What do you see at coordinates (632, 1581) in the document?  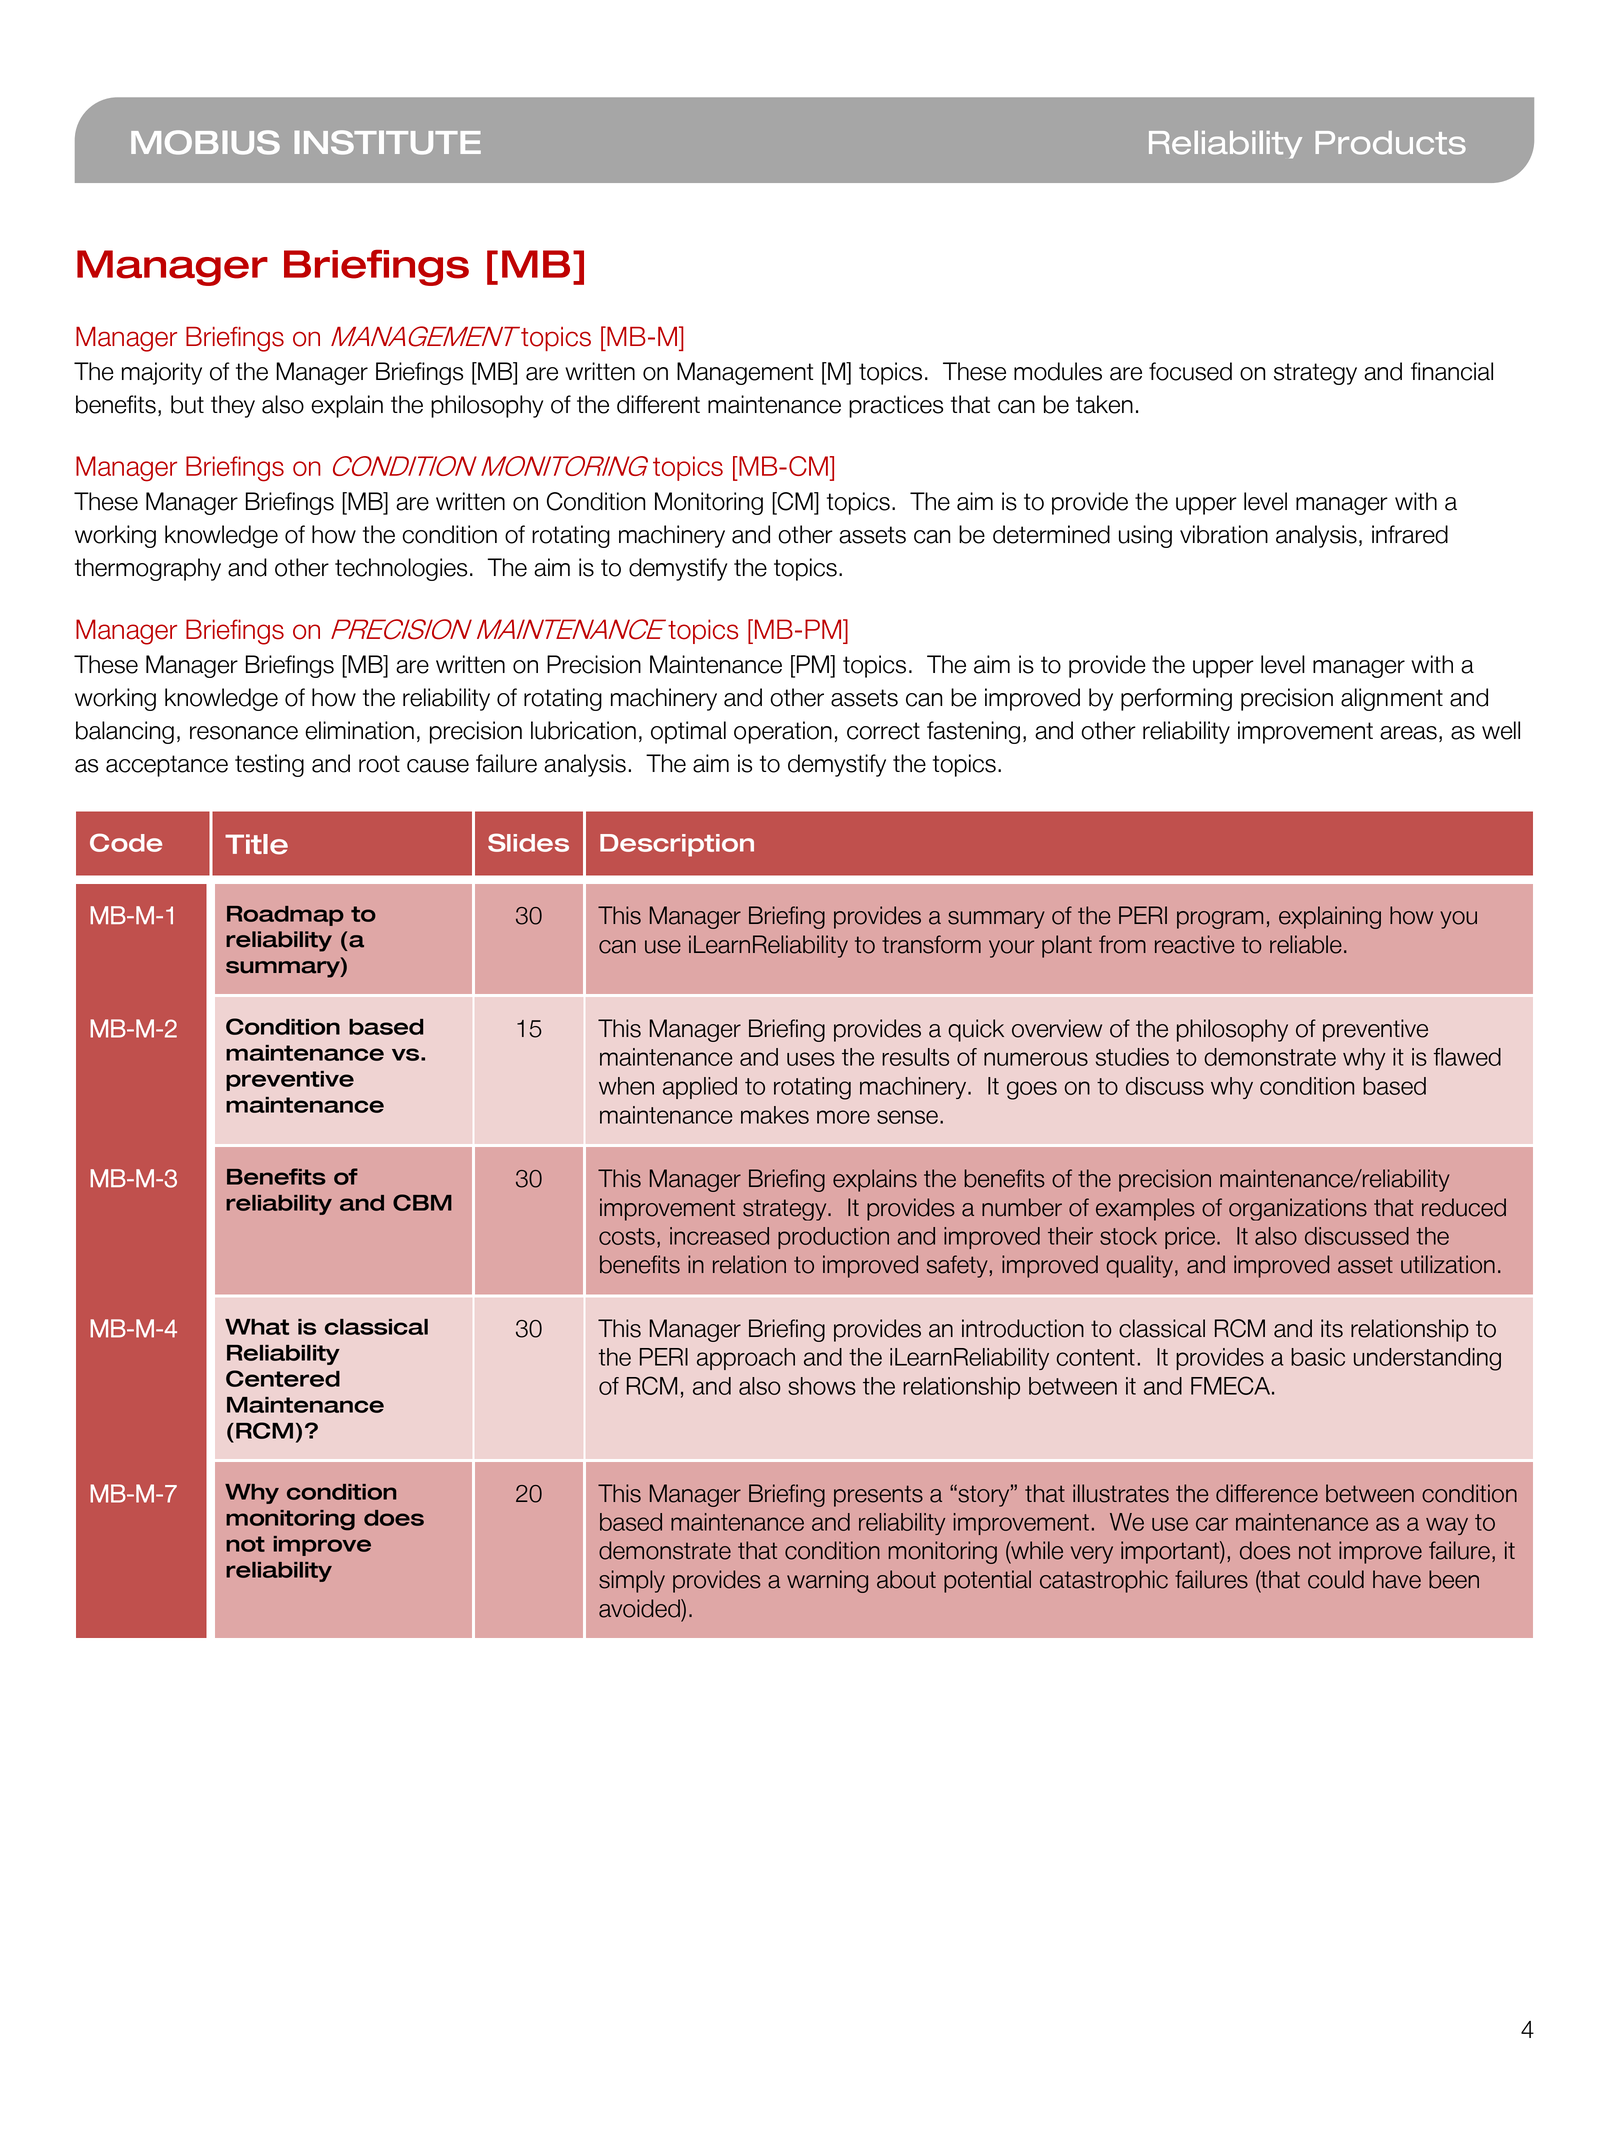 I see `simply` at bounding box center [632, 1581].
